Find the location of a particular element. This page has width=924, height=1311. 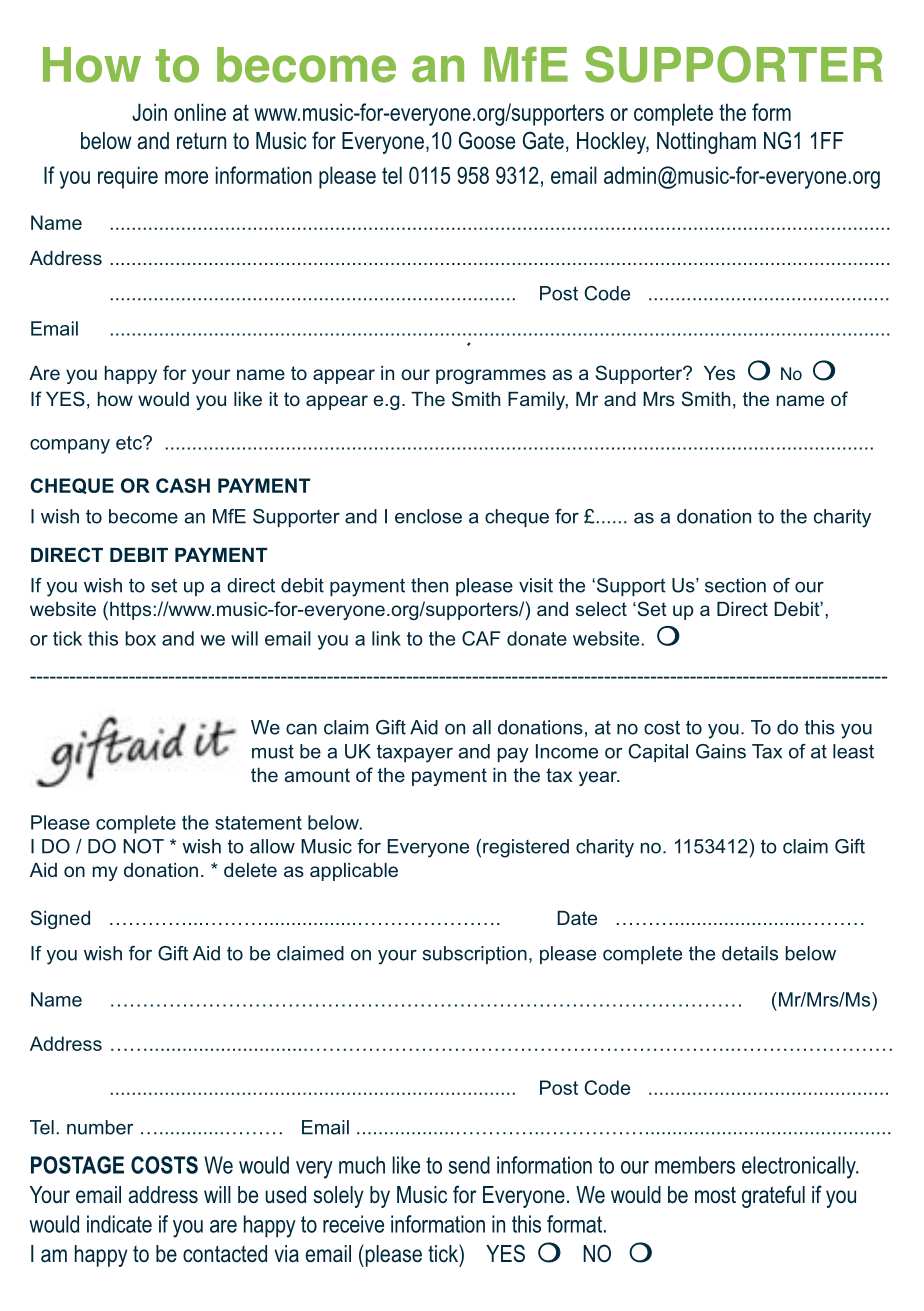

return is located at coordinates (201, 141).
